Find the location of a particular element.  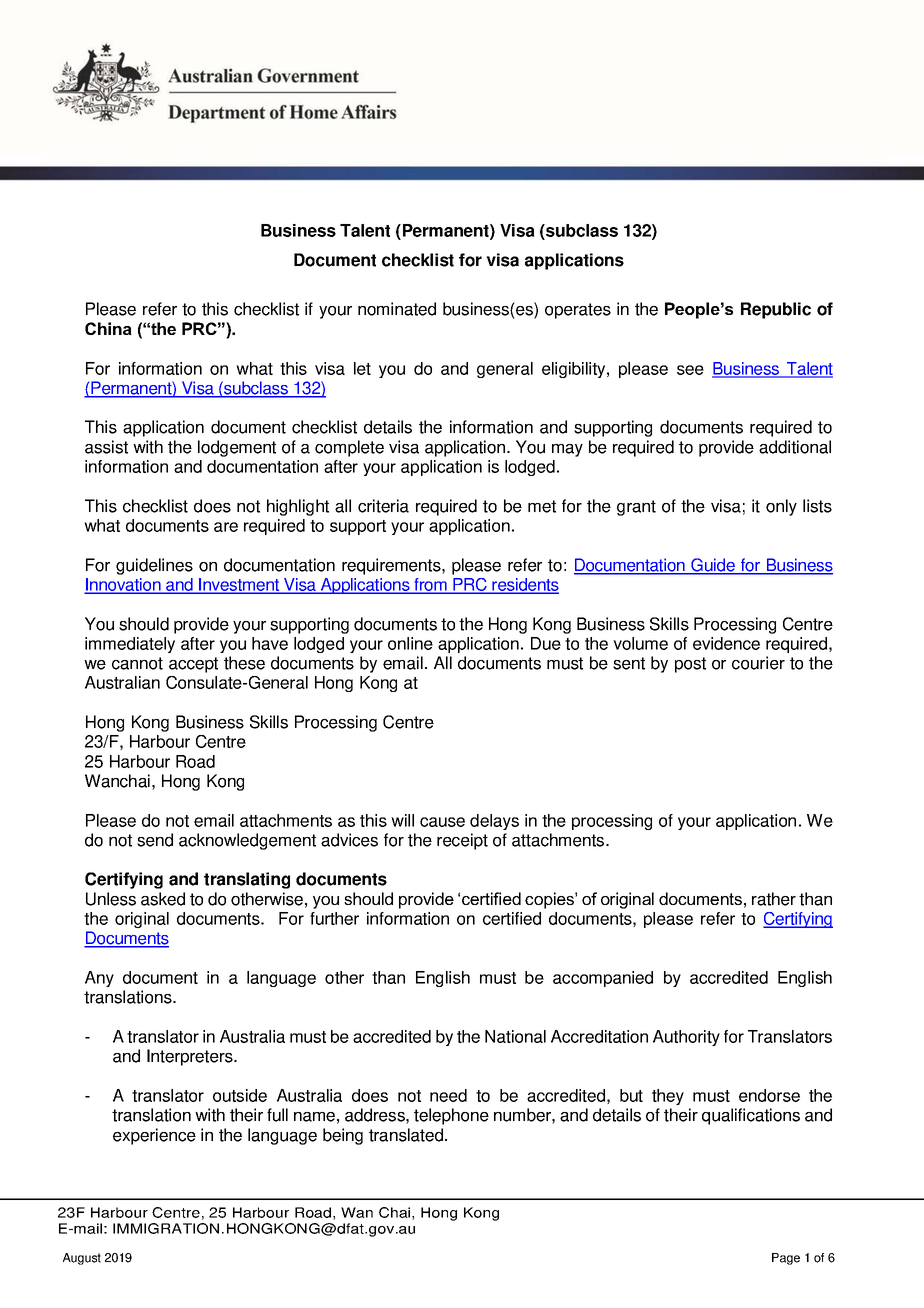

nominated is located at coordinates (397, 309).
